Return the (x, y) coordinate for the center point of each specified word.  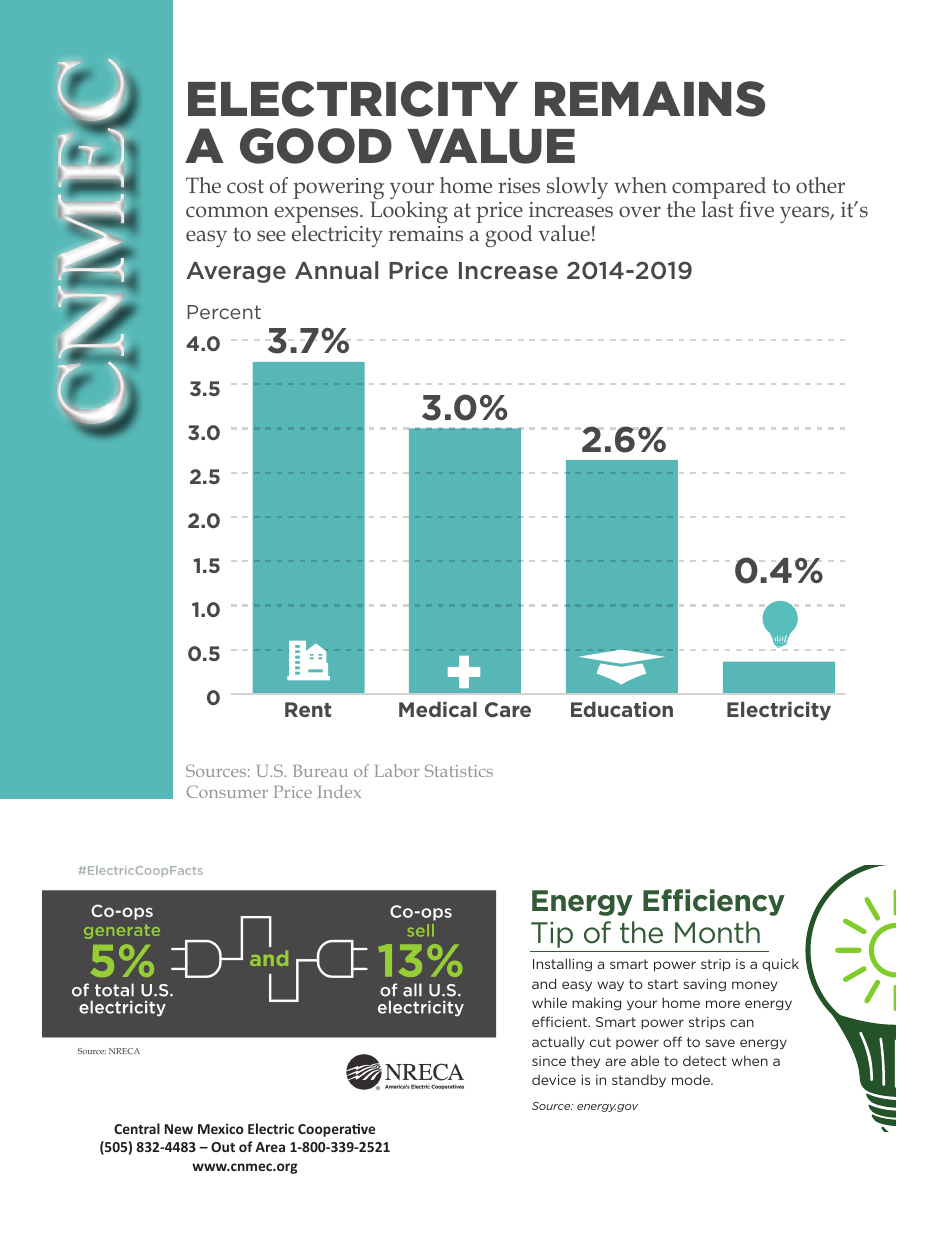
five (756, 209)
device (554, 1079)
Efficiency (714, 902)
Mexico (221, 1128)
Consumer (227, 791)
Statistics (459, 770)
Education (622, 709)
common (227, 212)
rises (519, 186)
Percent (224, 312)
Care (508, 709)
